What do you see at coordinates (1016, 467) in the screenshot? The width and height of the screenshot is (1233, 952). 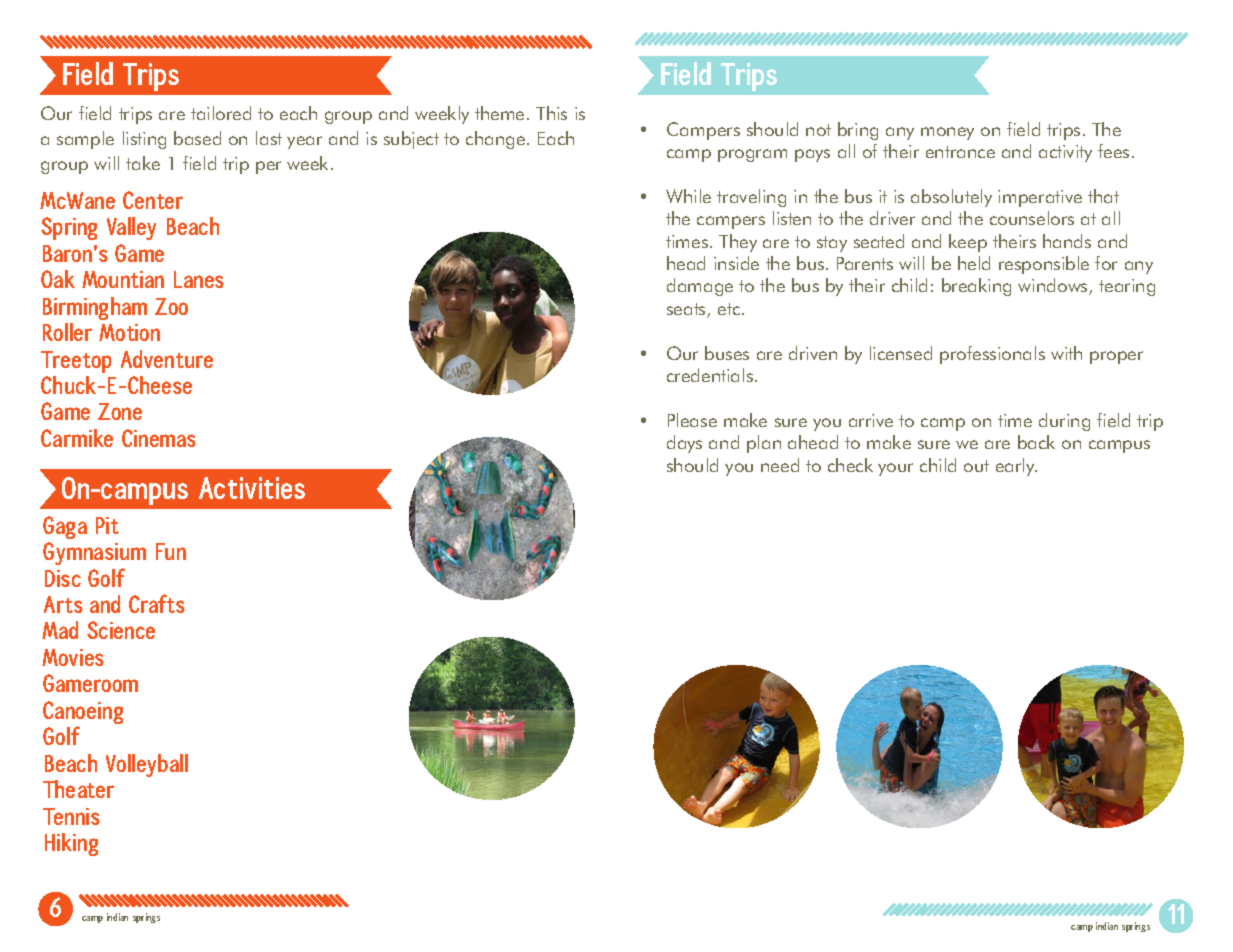 I see `early` at bounding box center [1016, 467].
